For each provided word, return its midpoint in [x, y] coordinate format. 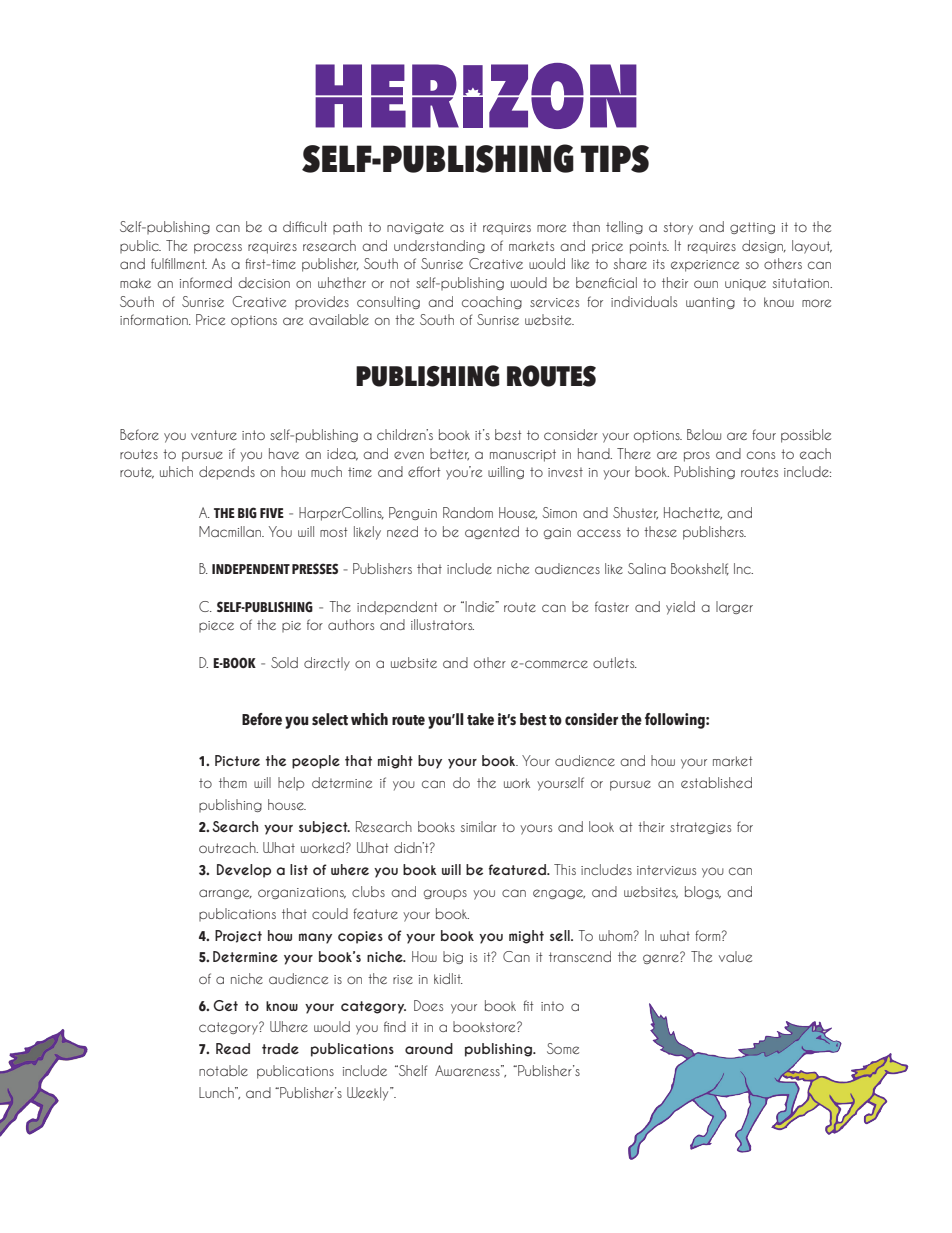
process [218, 248]
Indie [480, 606]
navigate [415, 228]
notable [223, 1070]
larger [734, 607]
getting [752, 228]
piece [216, 626]
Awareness [468, 1070]
